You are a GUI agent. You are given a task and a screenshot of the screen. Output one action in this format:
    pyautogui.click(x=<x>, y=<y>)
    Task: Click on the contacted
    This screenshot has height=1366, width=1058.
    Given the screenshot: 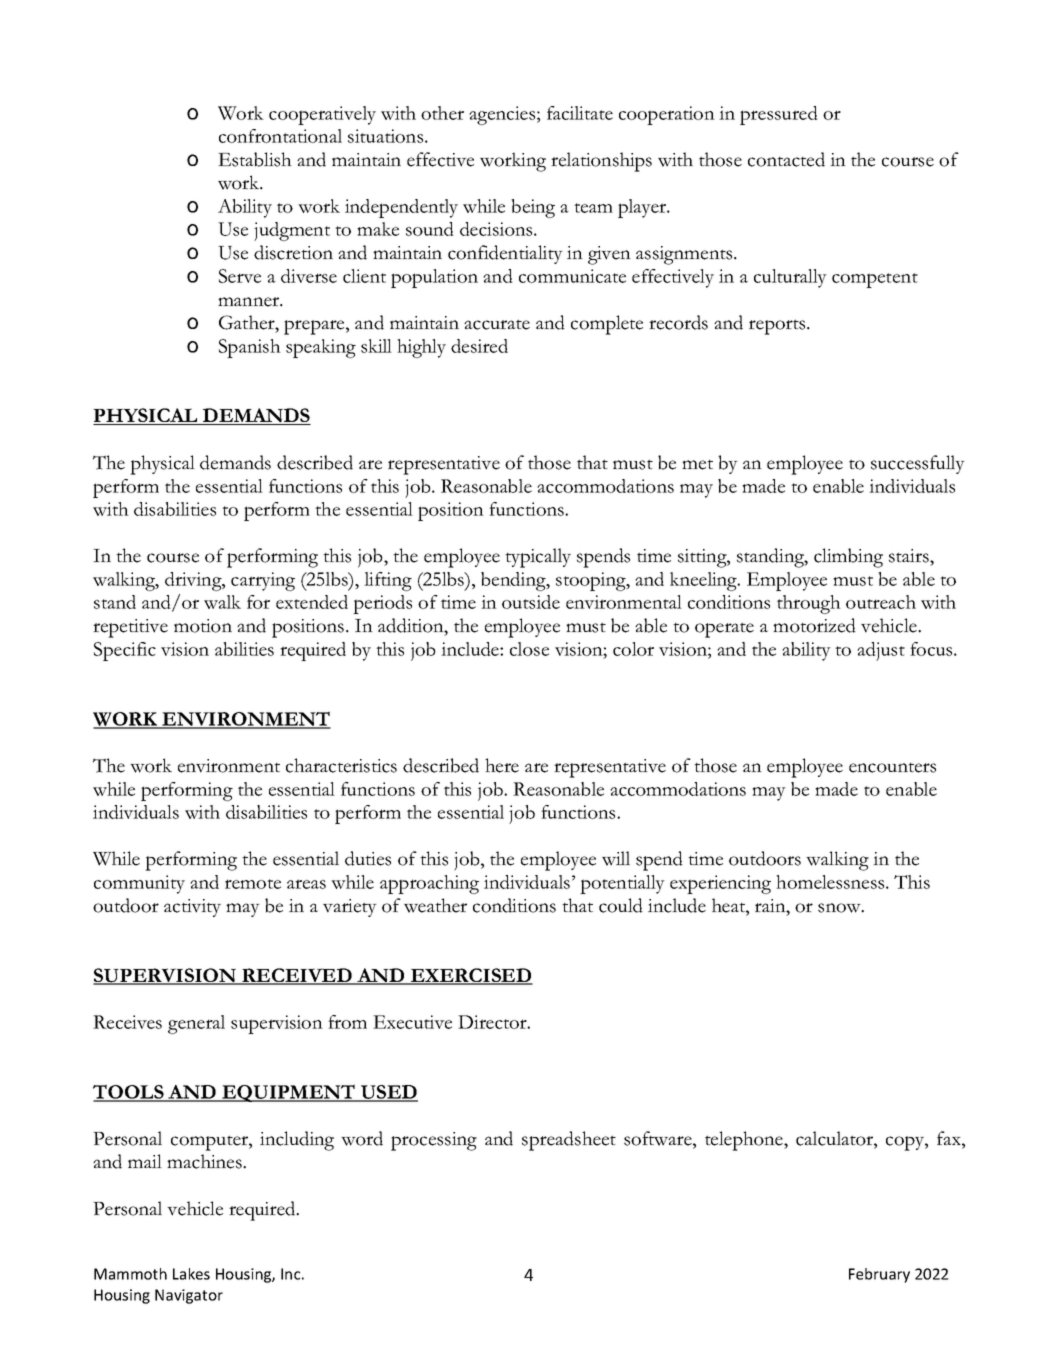 What is the action you would take?
    pyautogui.click(x=786, y=159)
